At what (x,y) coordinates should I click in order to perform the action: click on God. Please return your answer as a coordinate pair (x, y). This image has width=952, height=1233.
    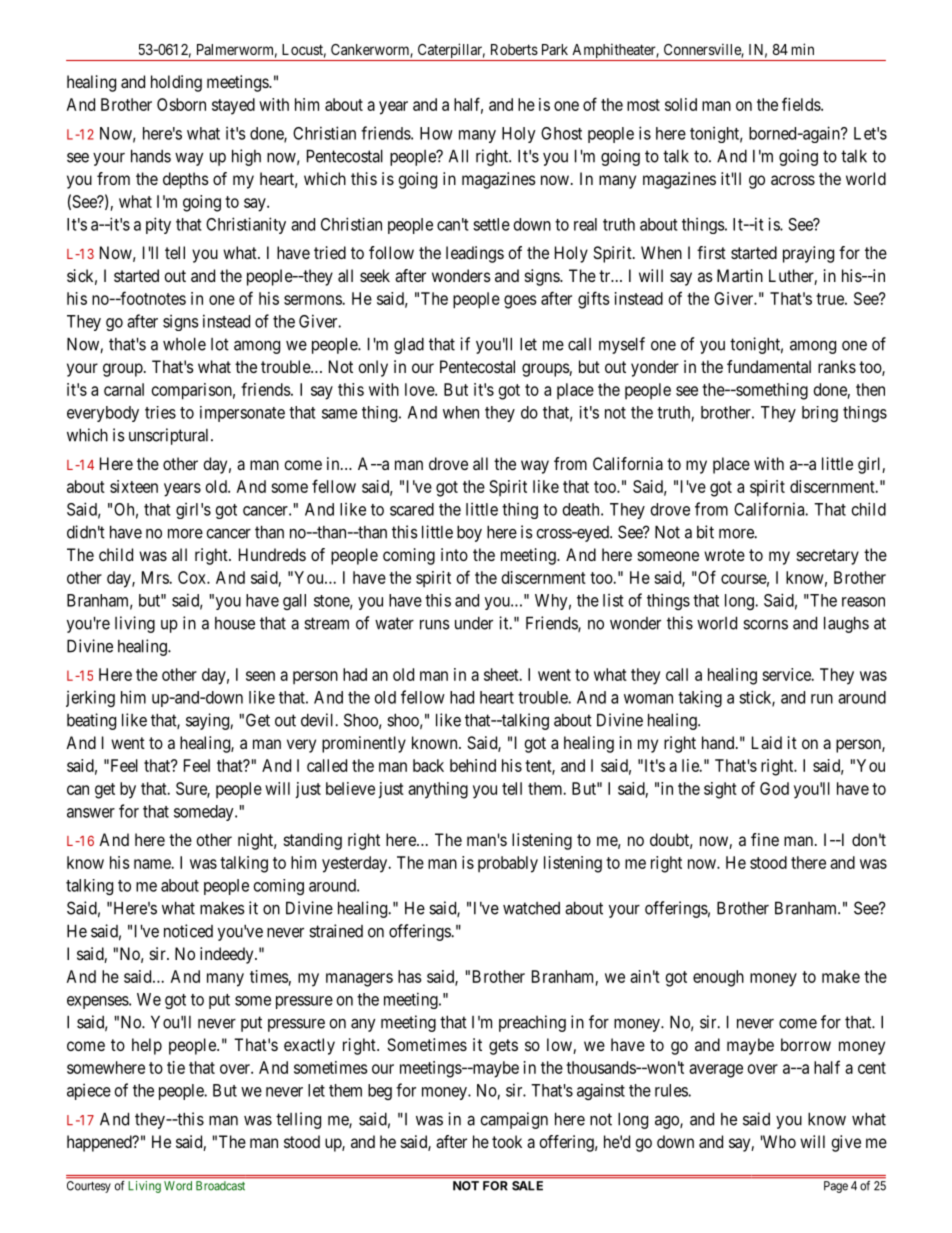
    Looking at the image, I should click on (774, 788).
